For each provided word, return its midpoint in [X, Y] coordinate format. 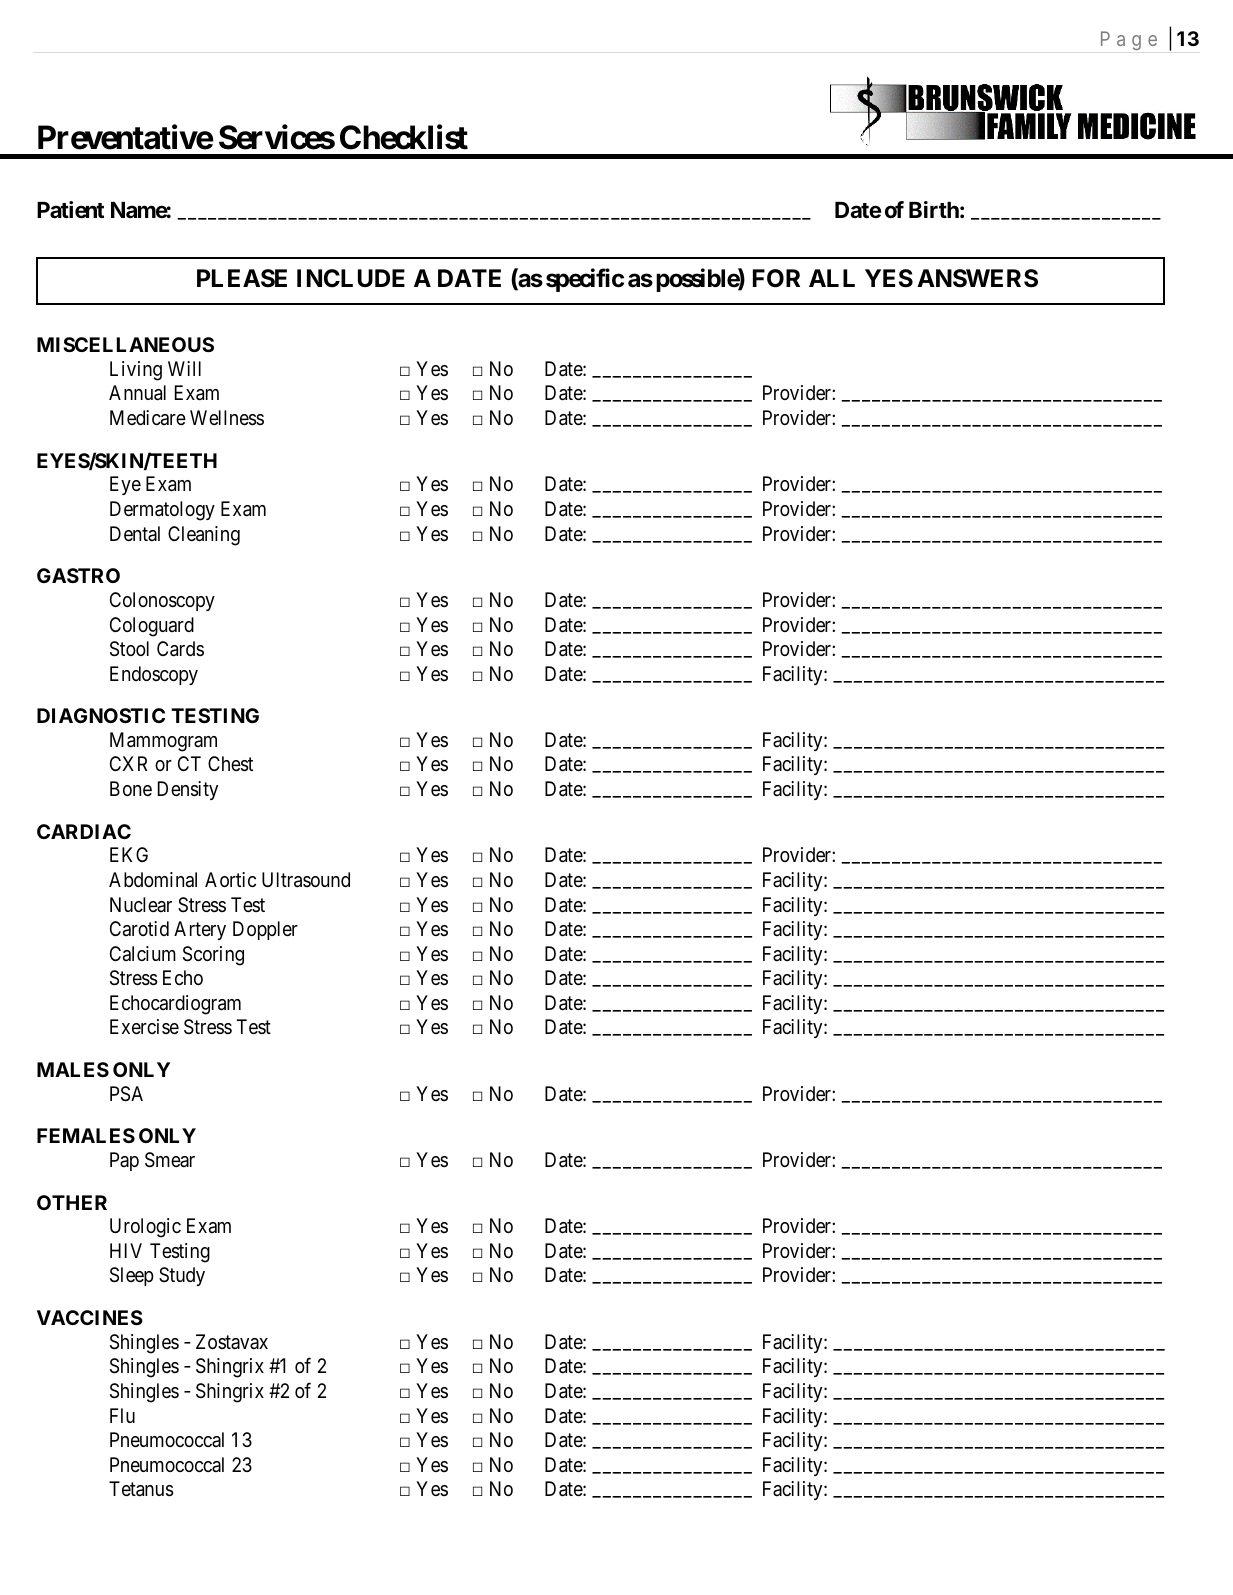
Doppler [265, 930]
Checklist [404, 137]
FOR [776, 278]
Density [188, 790]
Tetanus [141, 1489]
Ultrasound [306, 880]
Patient [70, 210]
